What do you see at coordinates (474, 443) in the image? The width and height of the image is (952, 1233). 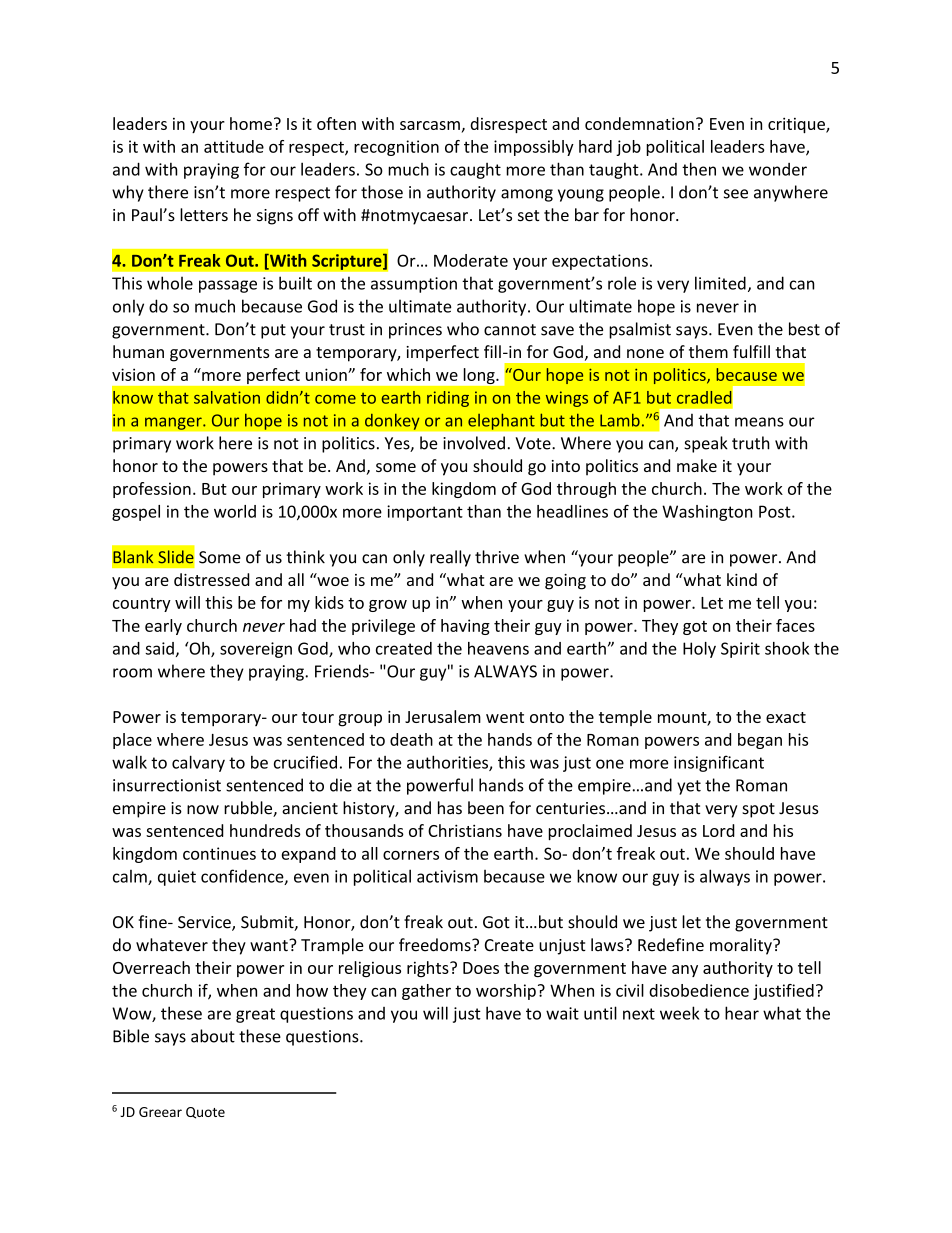 I see `involved` at bounding box center [474, 443].
